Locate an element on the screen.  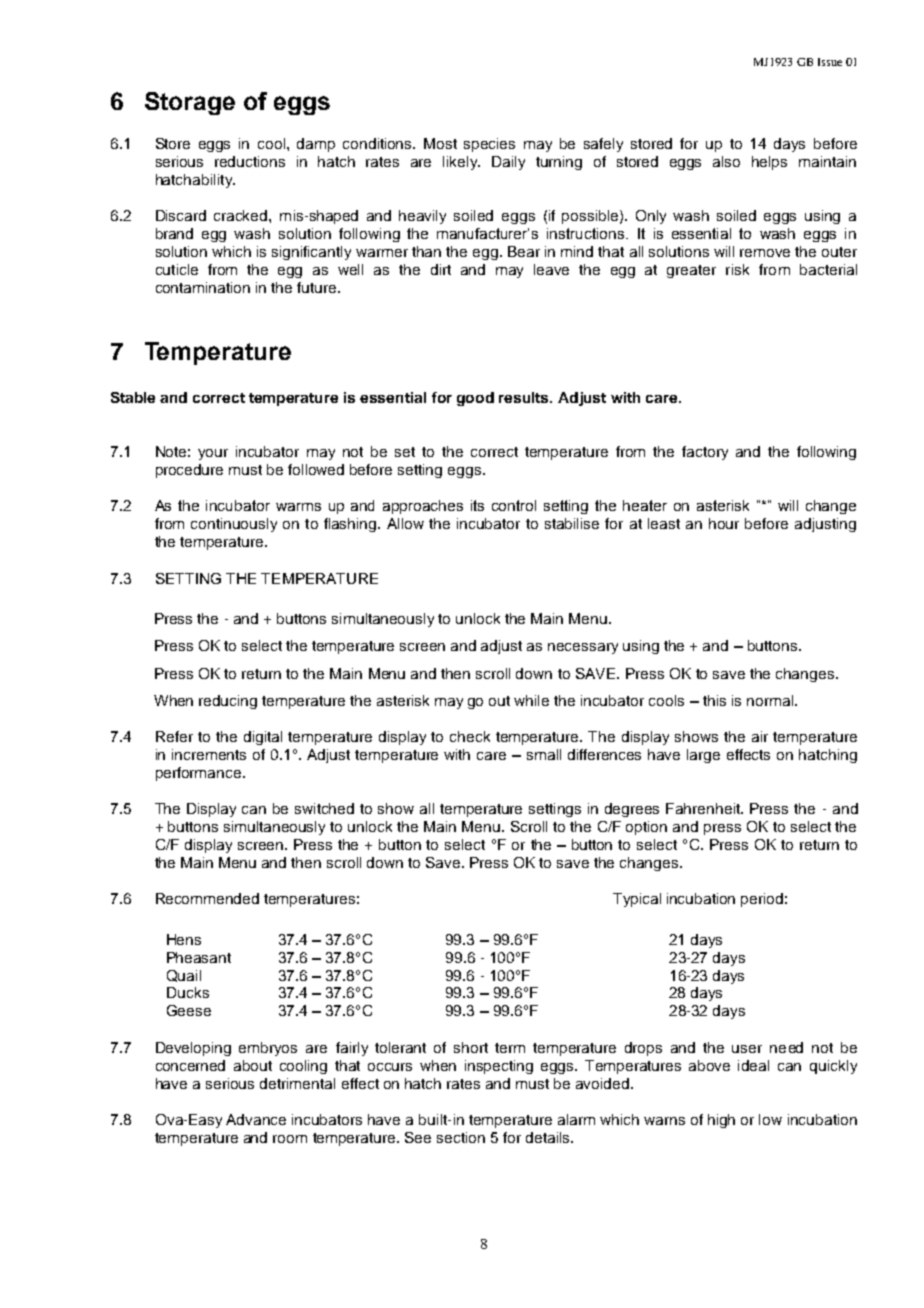
factory is located at coordinates (705, 453).
